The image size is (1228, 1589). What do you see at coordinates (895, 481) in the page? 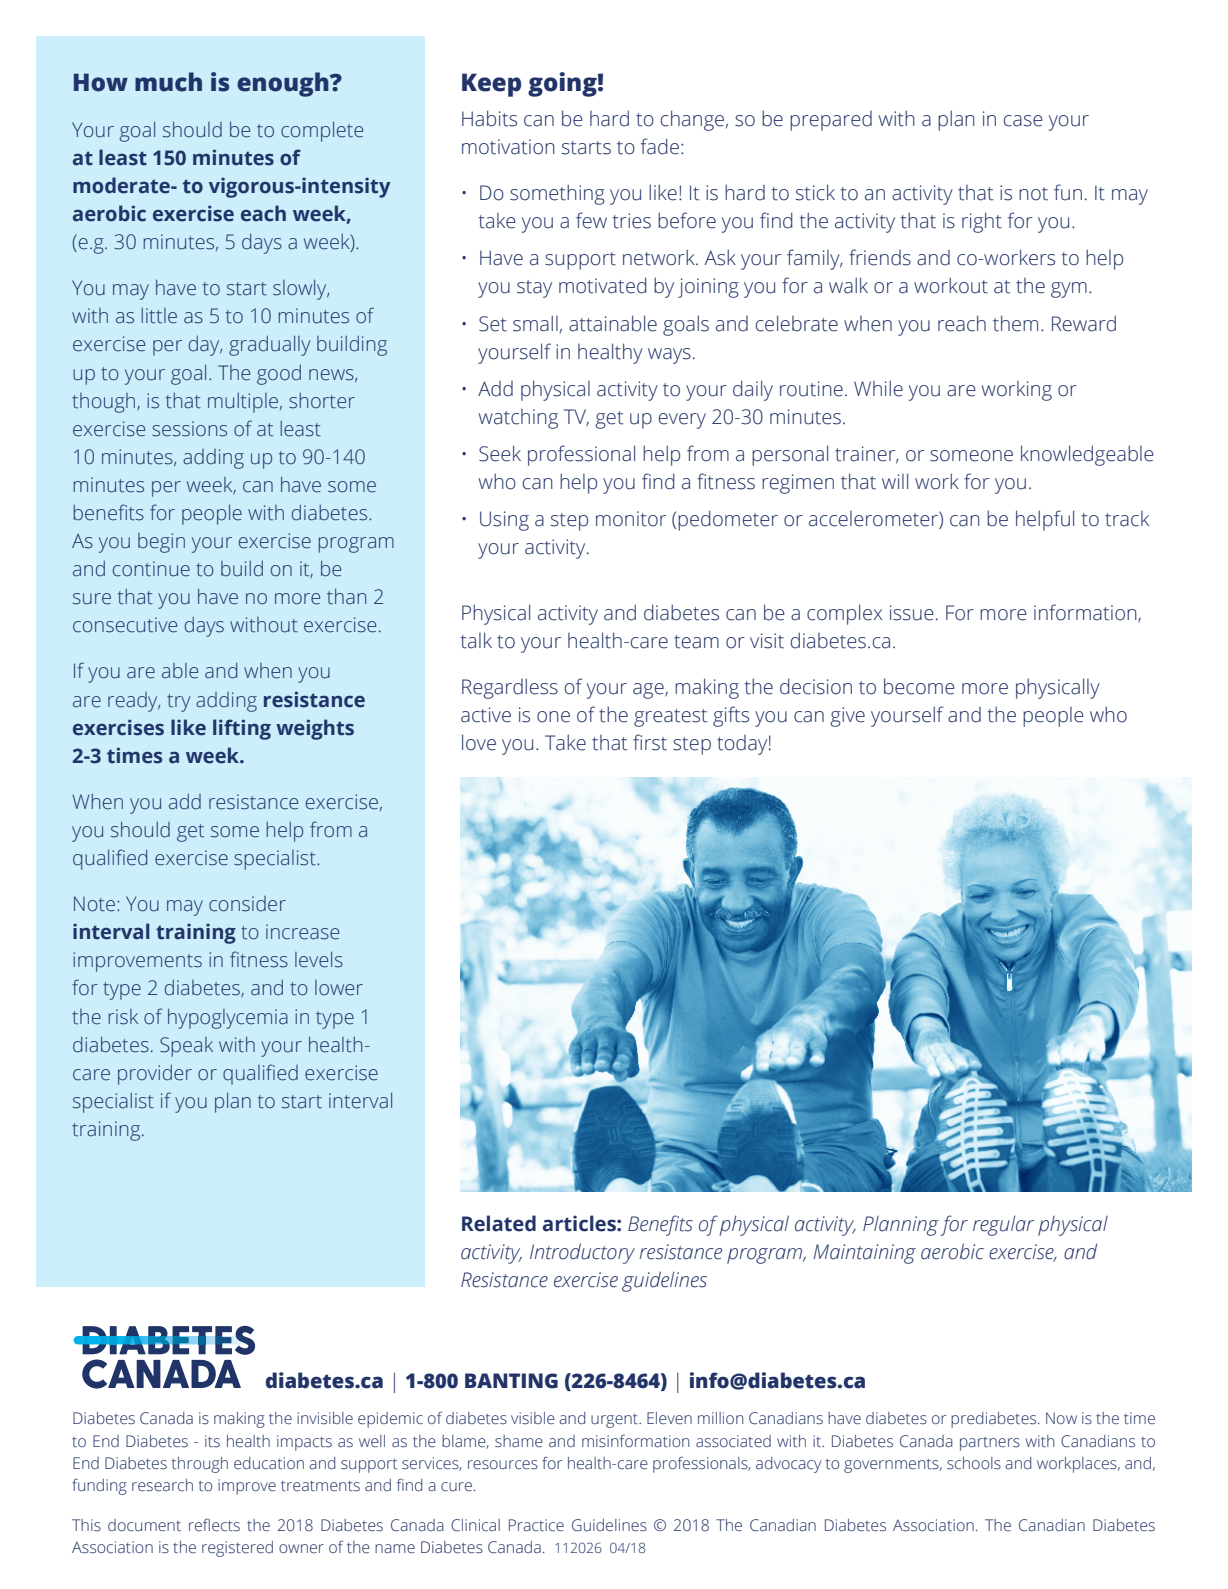
I see `will` at bounding box center [895, 481].
